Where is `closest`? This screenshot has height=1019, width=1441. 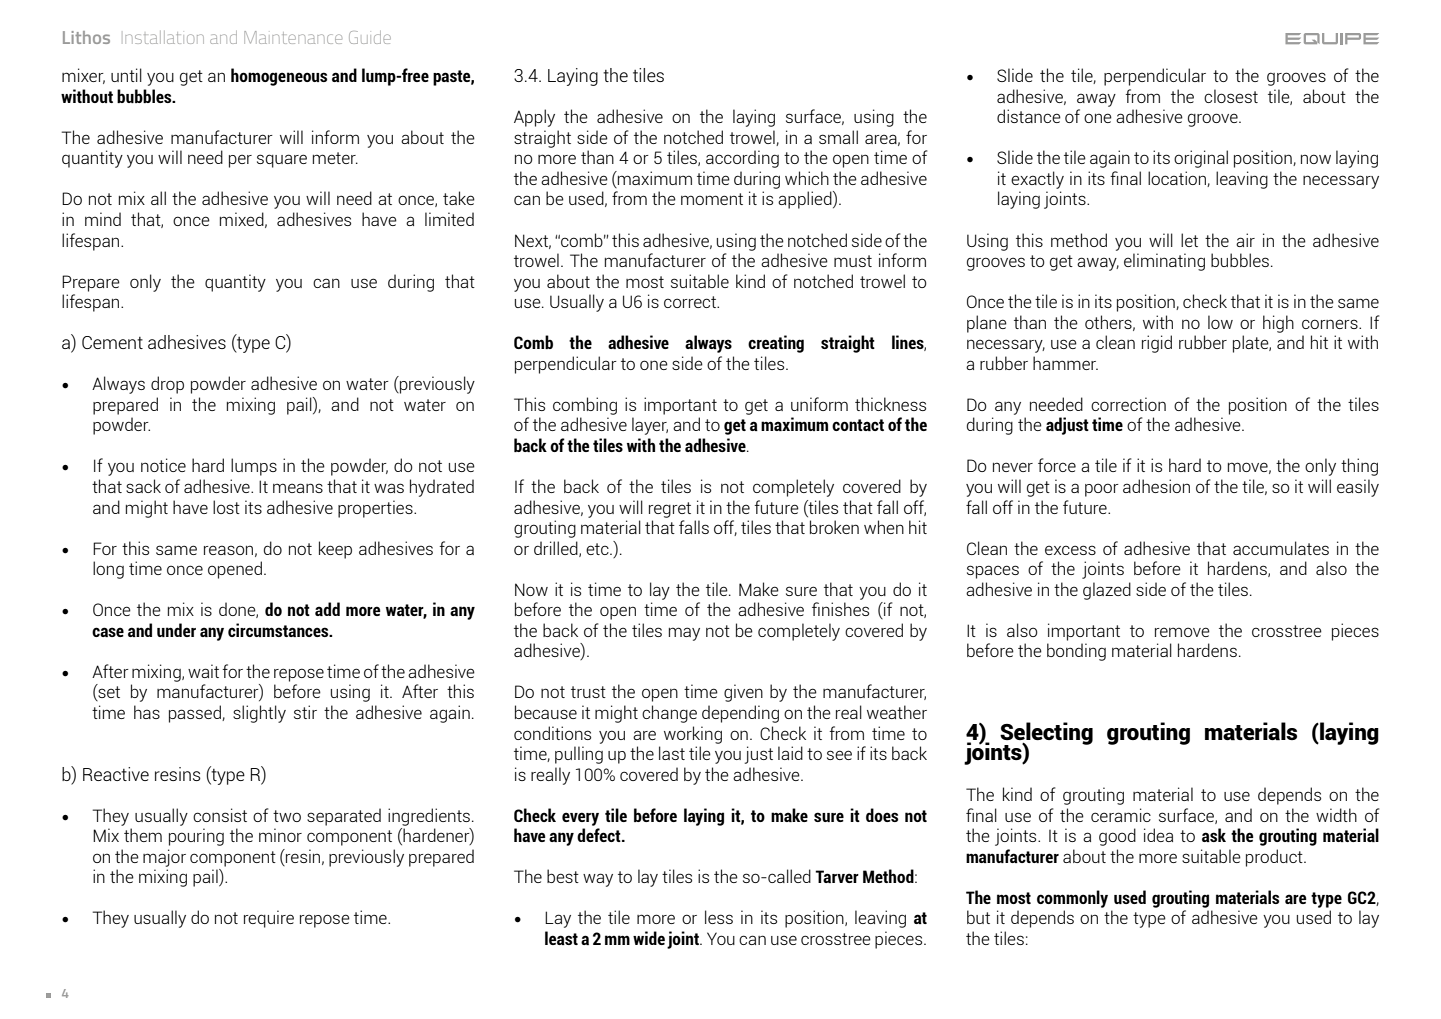
closest is located at coordinates (1231, 96).
